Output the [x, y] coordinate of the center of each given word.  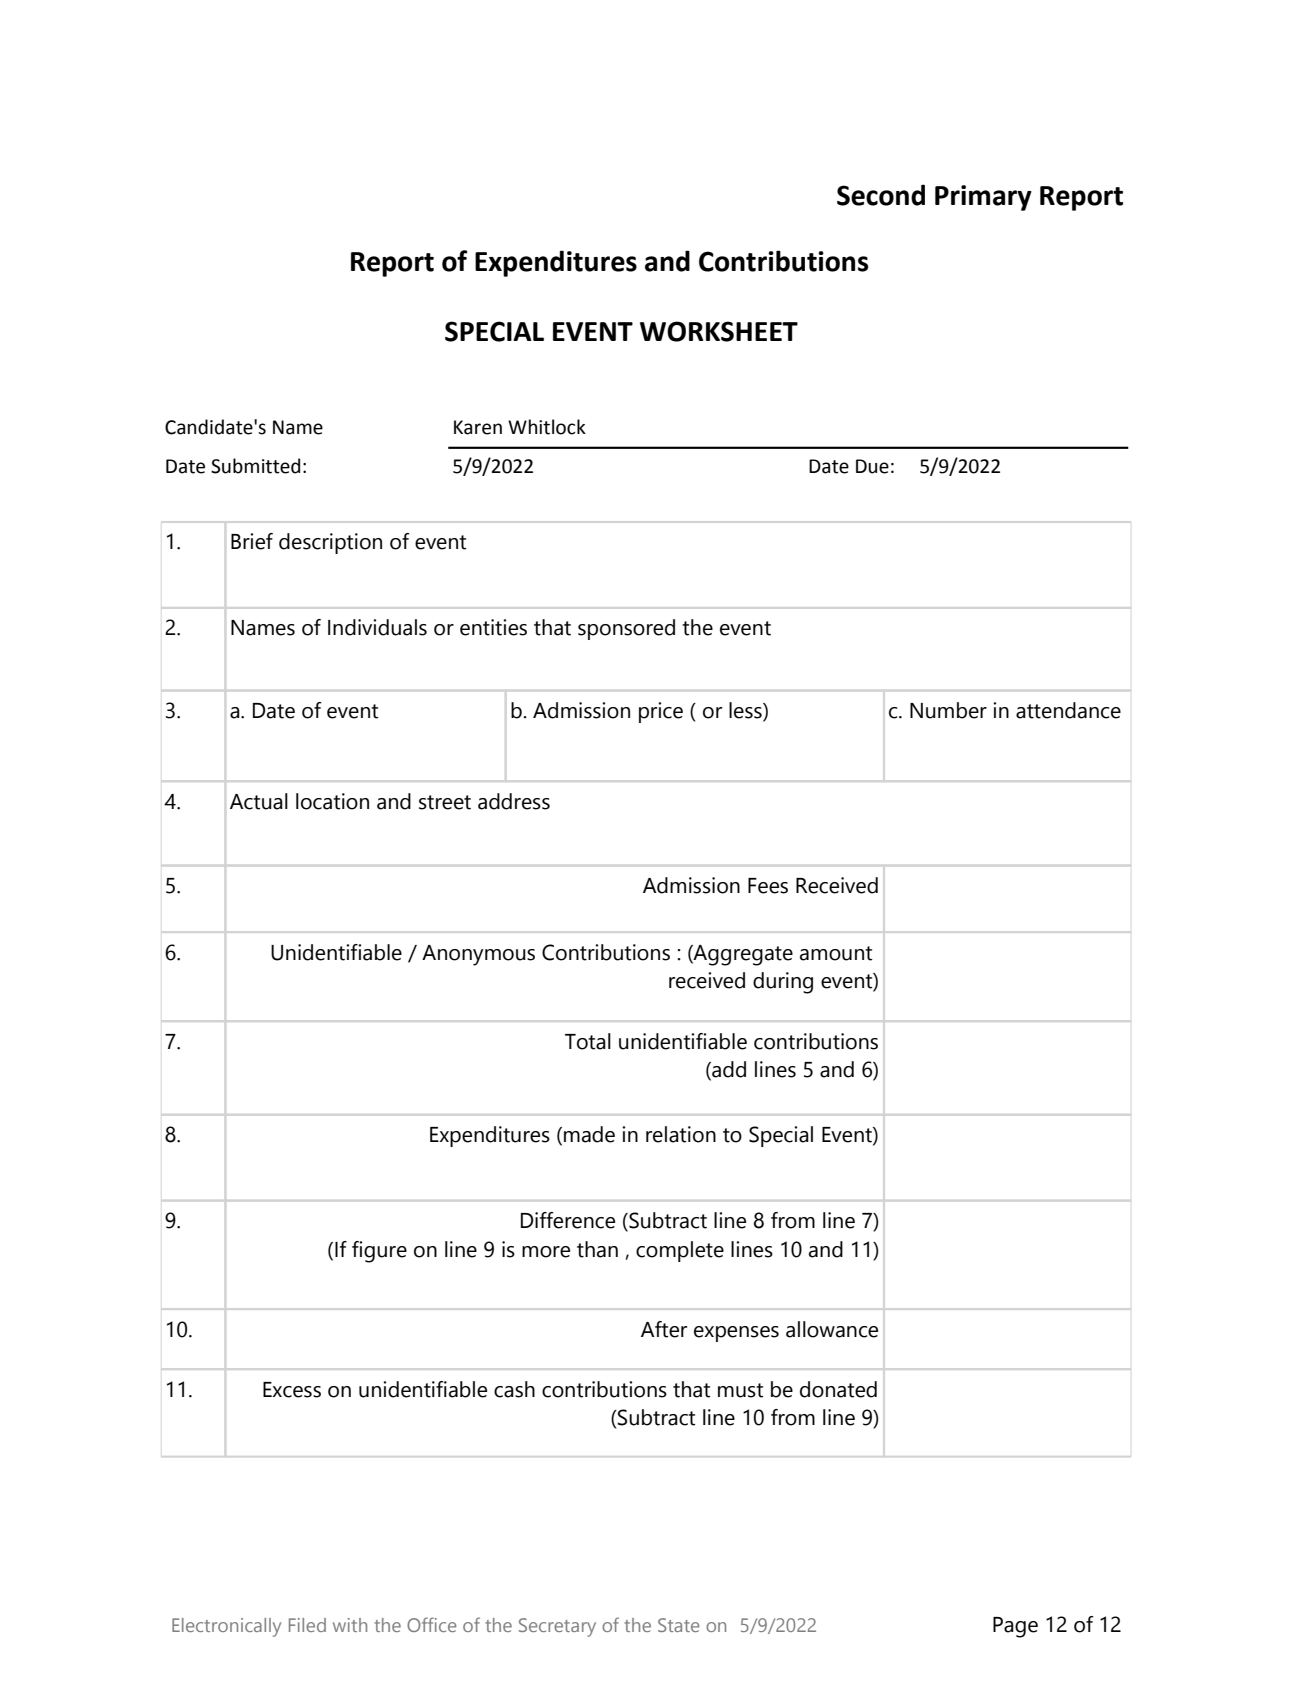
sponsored [626, 629]
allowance [832, 1329]
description [330, 543]
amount [836, 953]
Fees [768, 886]
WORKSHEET [719, 331]
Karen [478, 427]
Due [872, 466]
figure [379, 1252]
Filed [307, 1625]
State [678, 1625]
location [332, 801]
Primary [983, 198]
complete [680, 1251]
